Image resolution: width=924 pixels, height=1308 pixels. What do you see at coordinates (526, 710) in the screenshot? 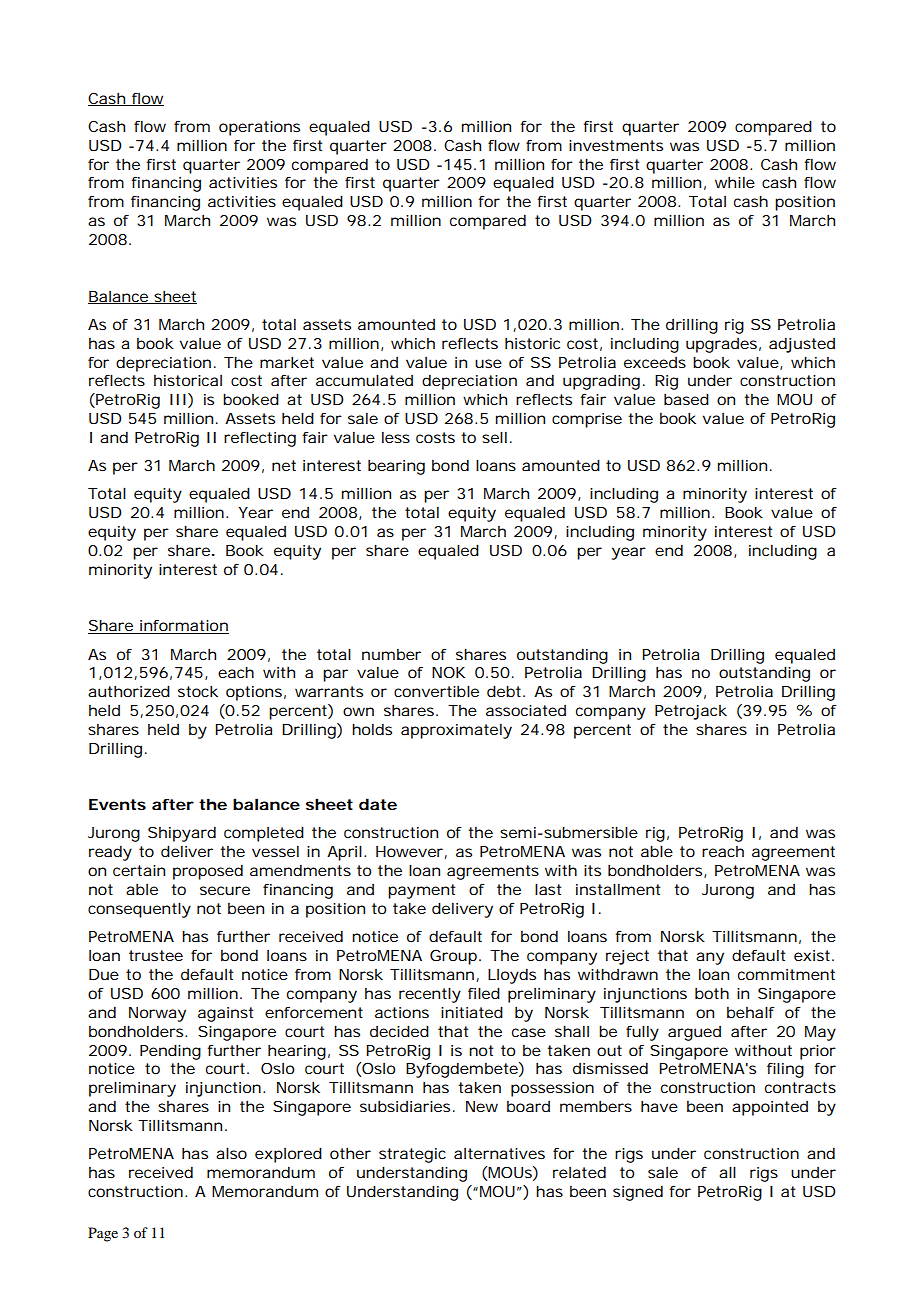
I see `associated` at bounding box center [526, 710].
